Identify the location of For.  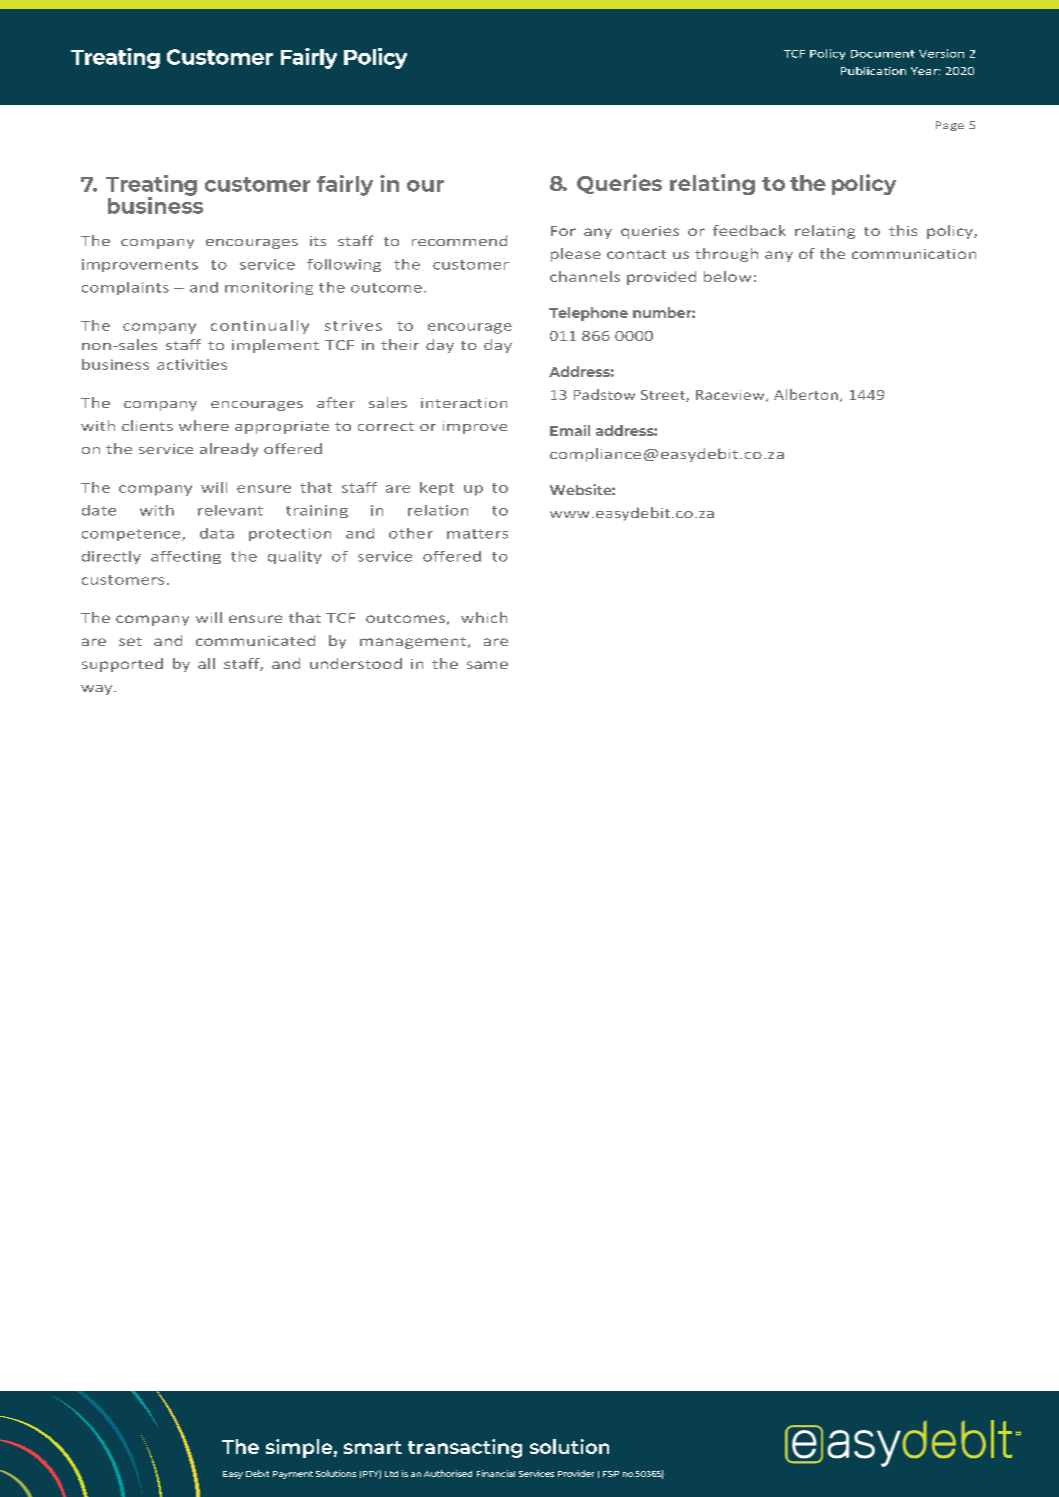
(563, 231).
